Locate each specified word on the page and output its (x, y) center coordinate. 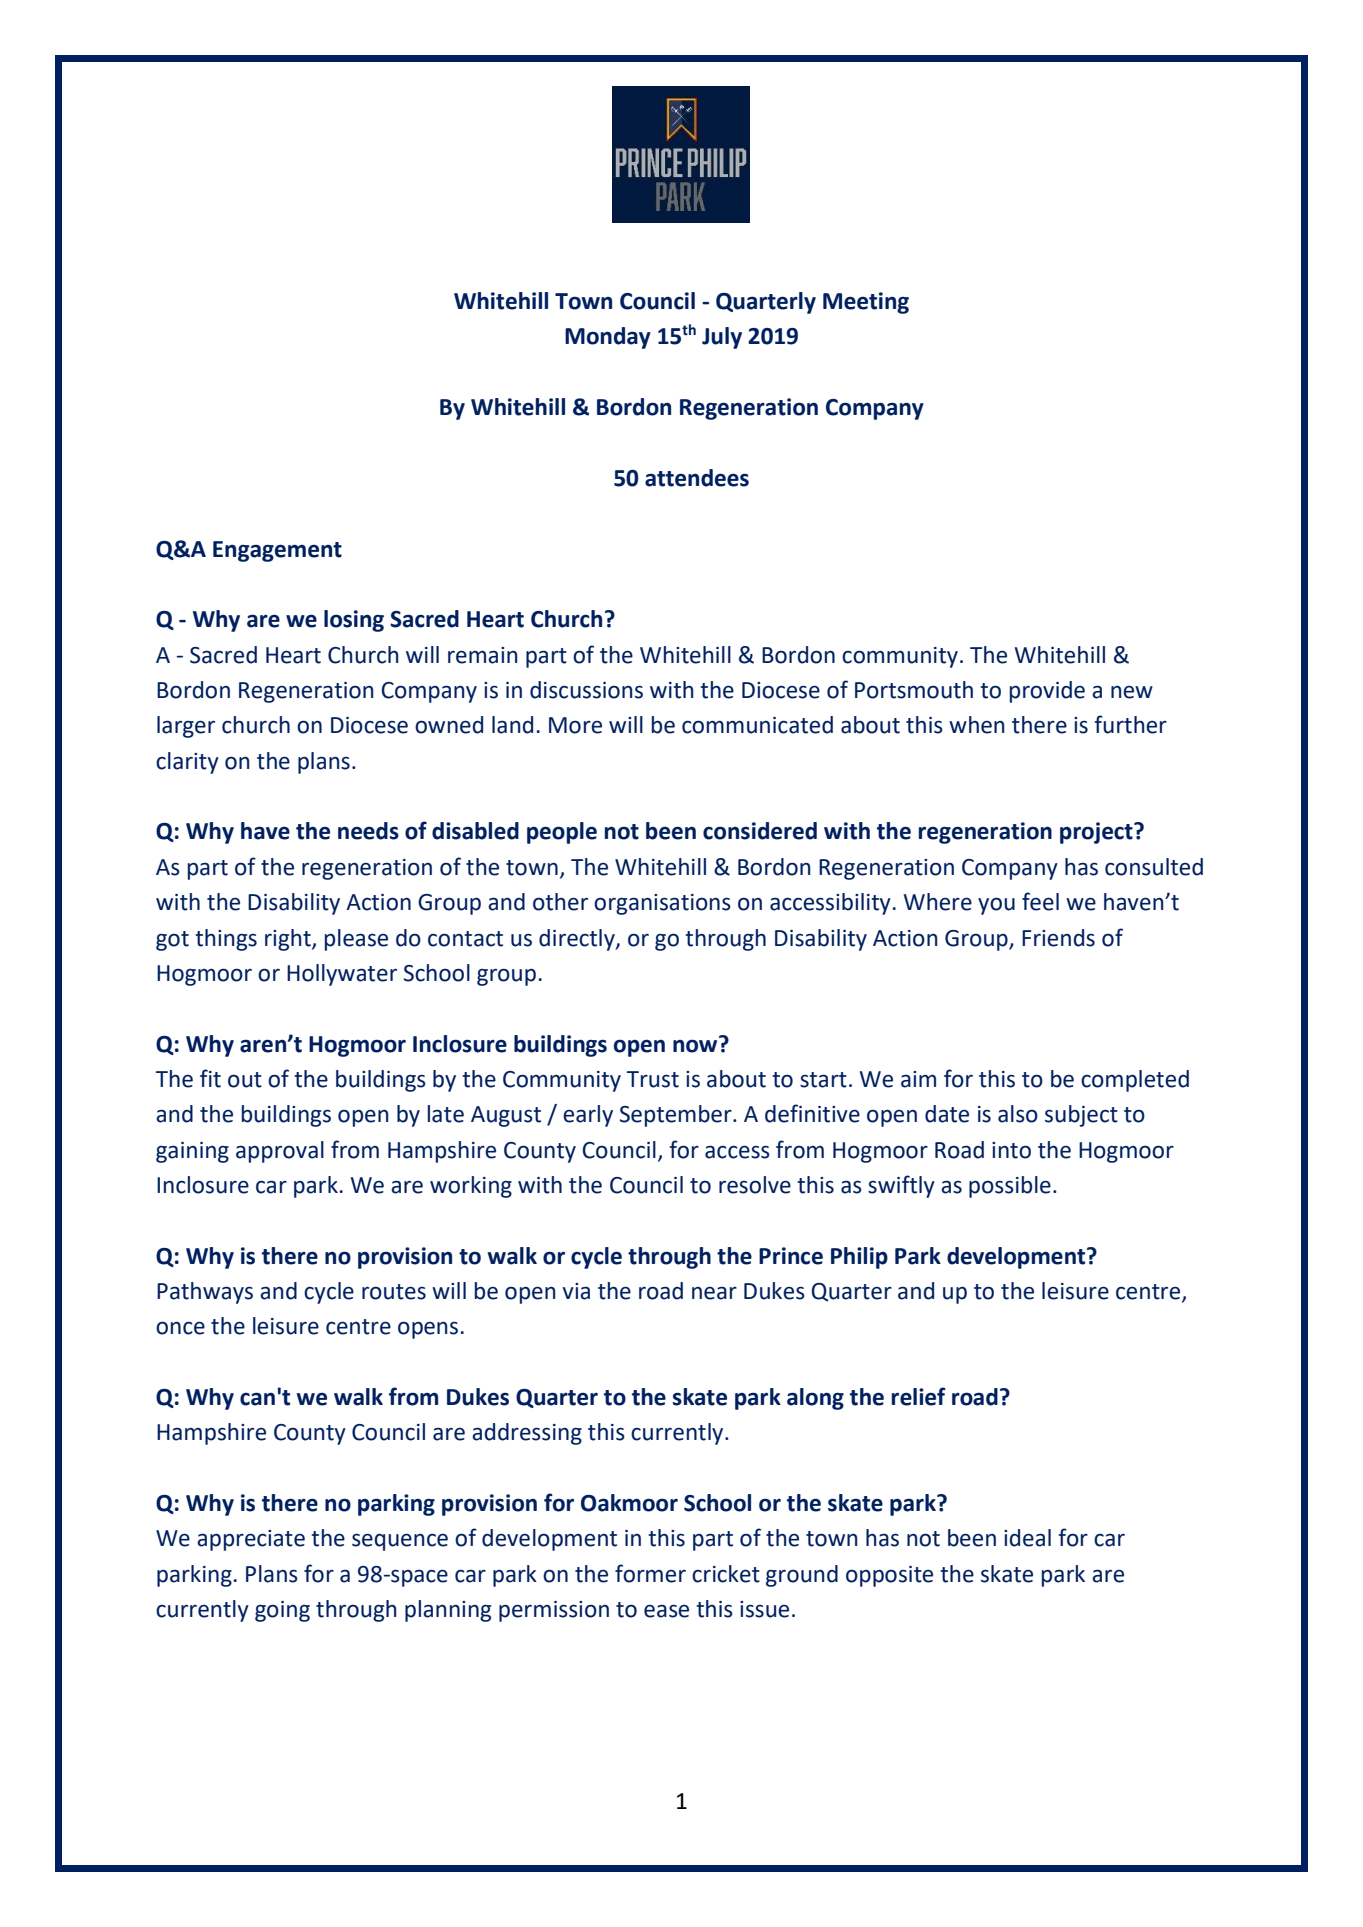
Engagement (277, 551)
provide (1047, 692)
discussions (586, 690)
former (650, 1573)
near (714, 1293)
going (282, 1611)
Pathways (205, 1293)
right (289, 940)
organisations (662, 904)
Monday (608, 338)
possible (1010, 1187)
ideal (1027, 1538)
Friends (1058, 938)
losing (354, 621)
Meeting (866, 303)
